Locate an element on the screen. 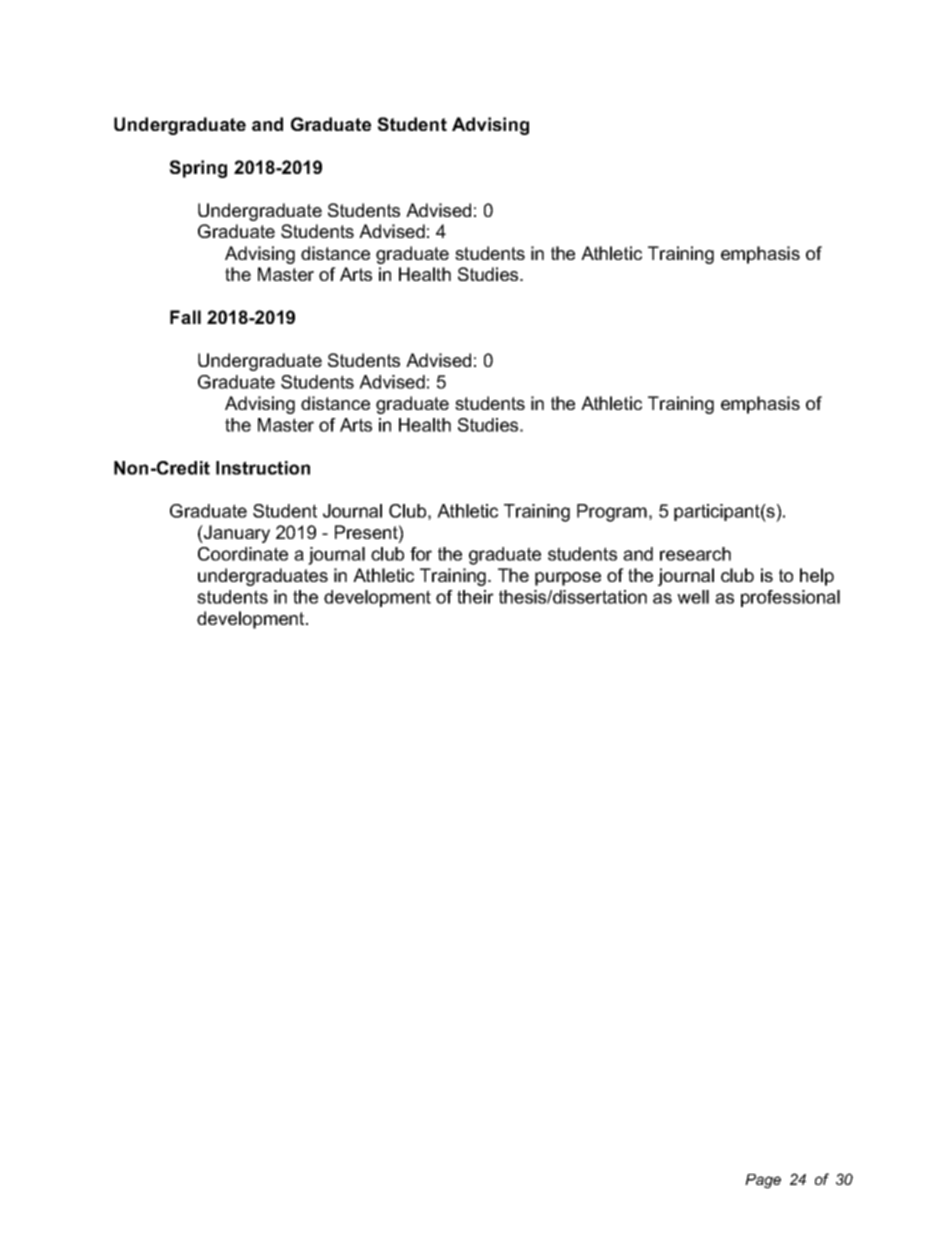 This screenshot has height=1233, width=952. professional is located at coordinates (790, 598).
